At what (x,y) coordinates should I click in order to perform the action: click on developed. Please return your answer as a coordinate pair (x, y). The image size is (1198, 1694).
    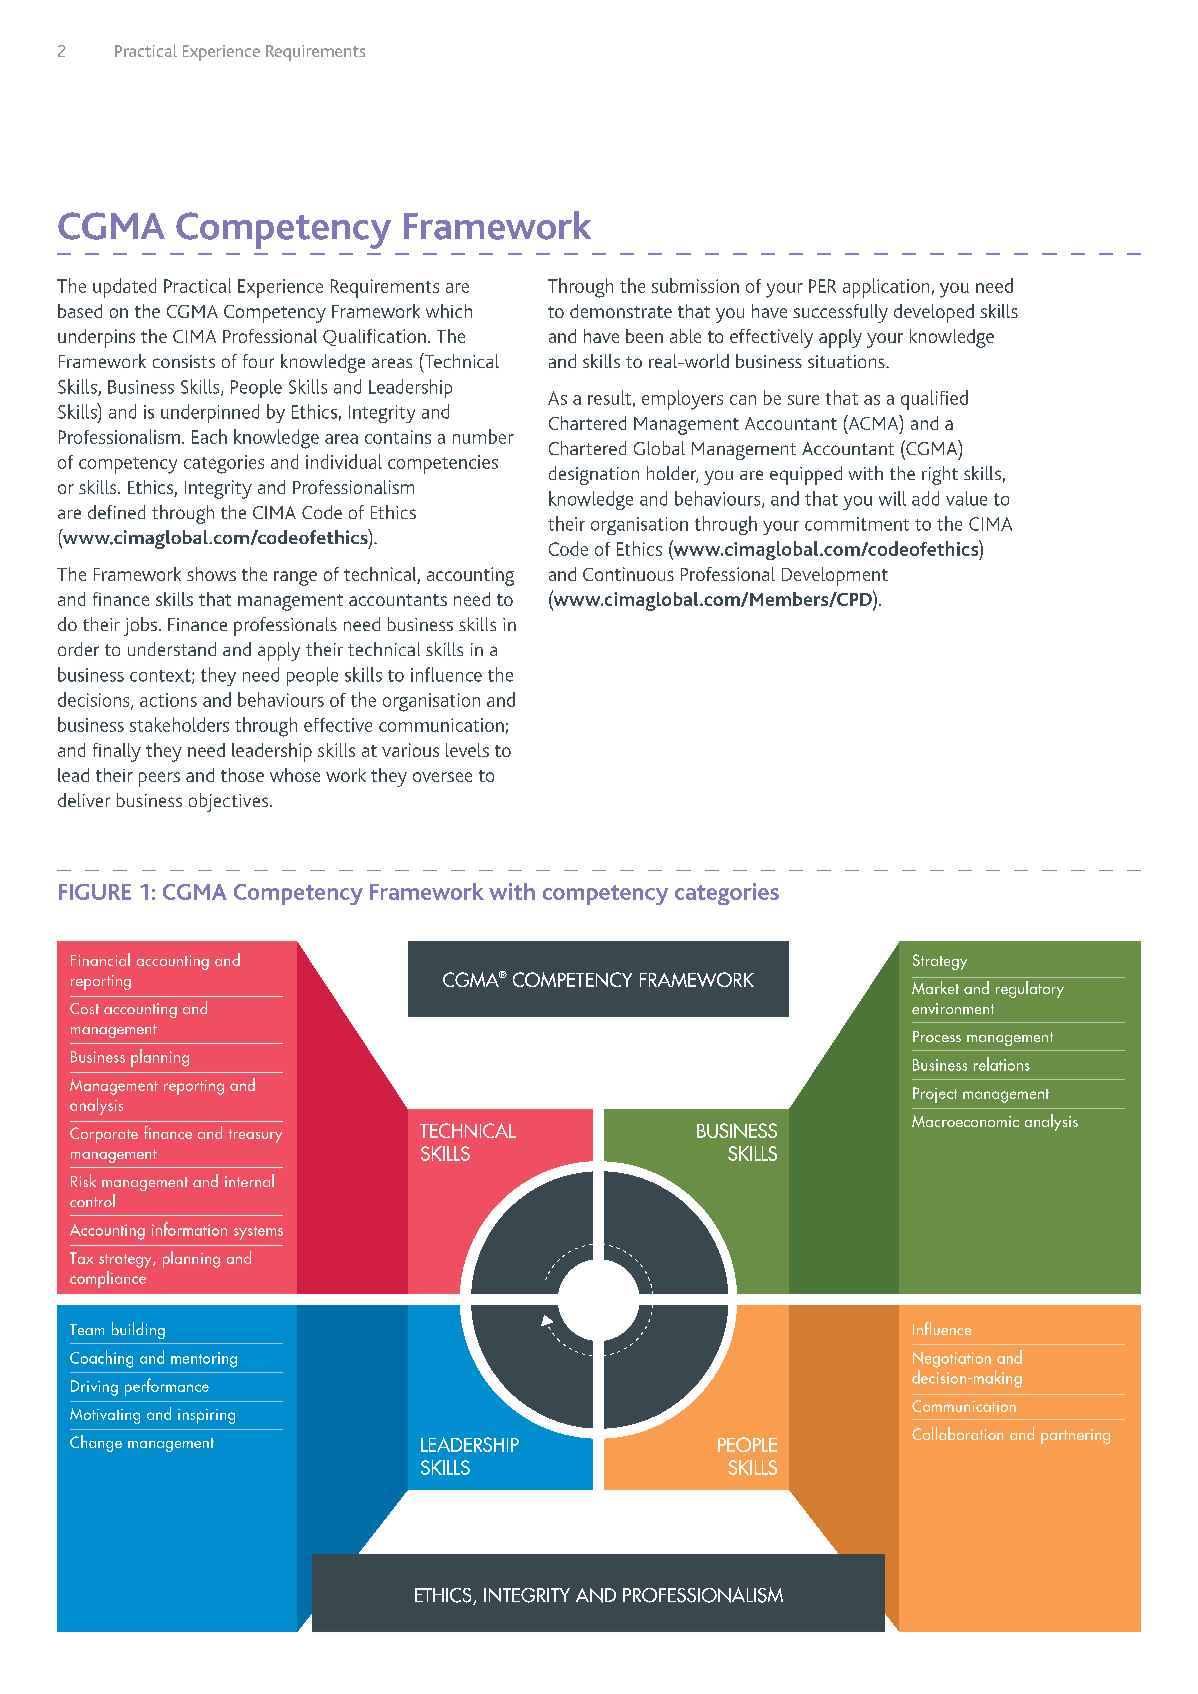
    Looking at the image, I should click on (934, 313).
